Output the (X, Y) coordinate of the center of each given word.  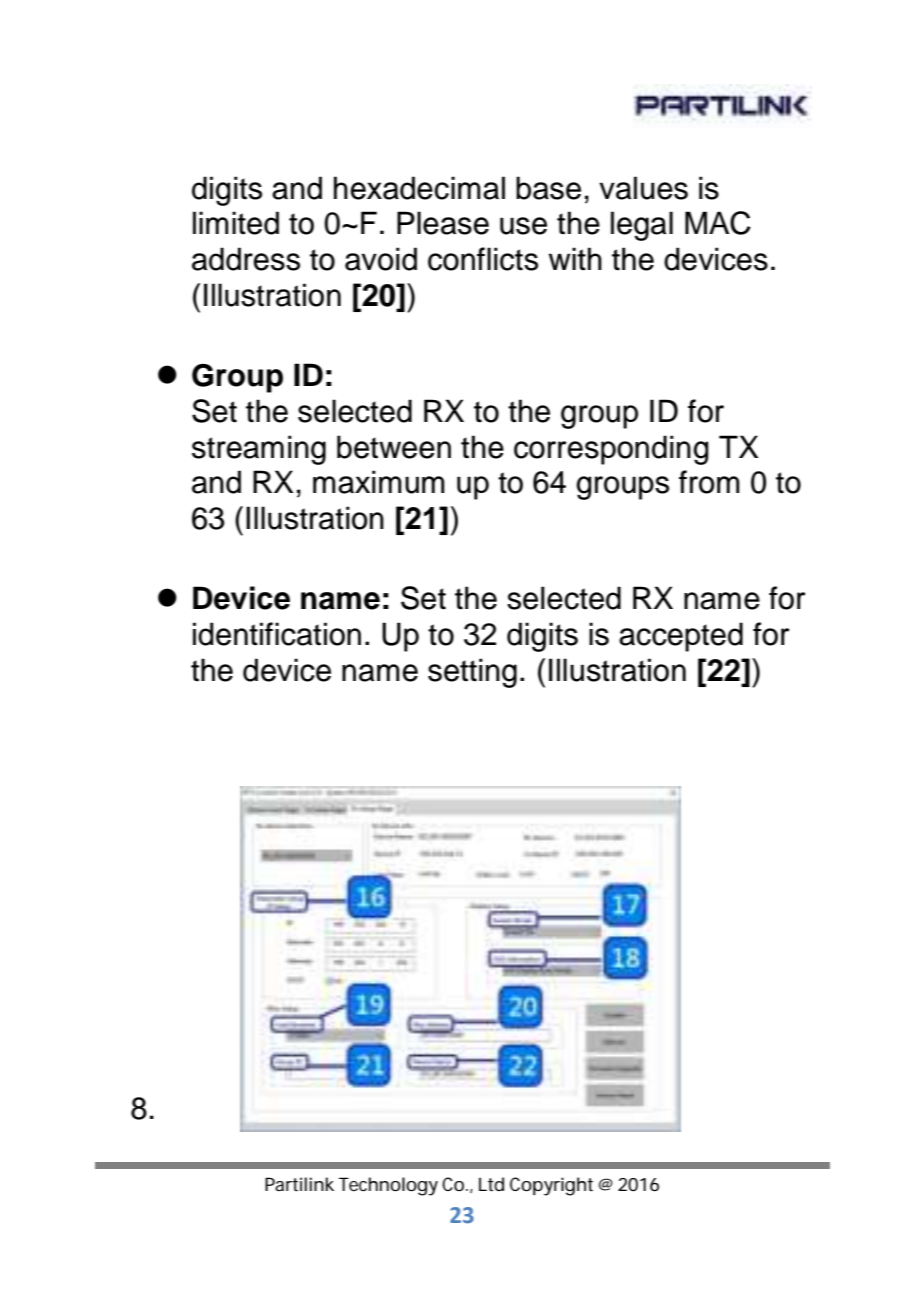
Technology (388, 1186)
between (394, 447)
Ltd (491, 1184)
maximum (379, 482)
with (575, 259)
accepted (681, 637)
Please (443, 223)
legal (642, 226)
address (246, 259)
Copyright (551, 1186)
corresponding (611, 450)
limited (236, 223)
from (709, 482)
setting (472, 673)
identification (277, 634)
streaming (259, 450)
